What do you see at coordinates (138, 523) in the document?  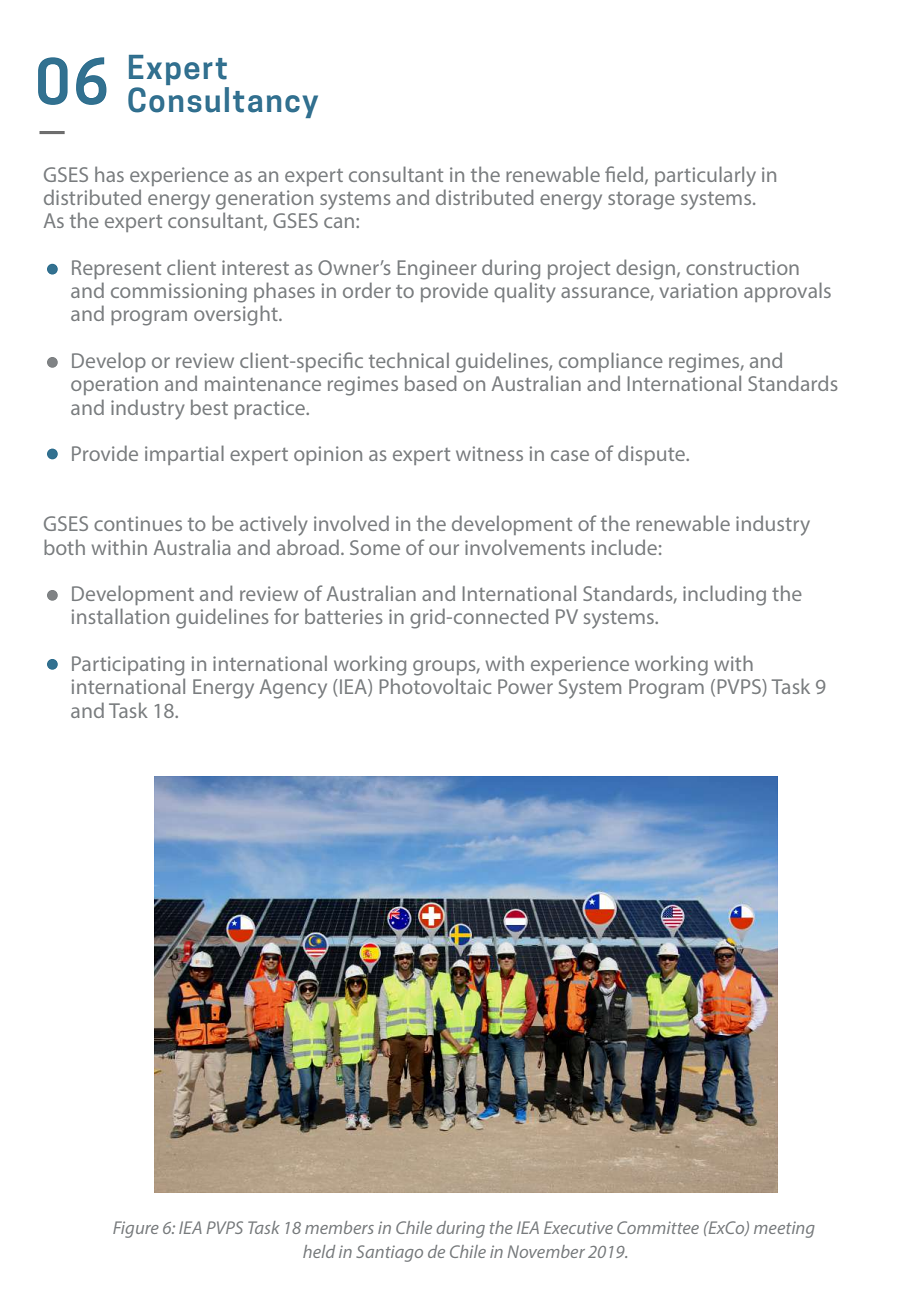 I see `continues` at bounding box center [138, 523].
